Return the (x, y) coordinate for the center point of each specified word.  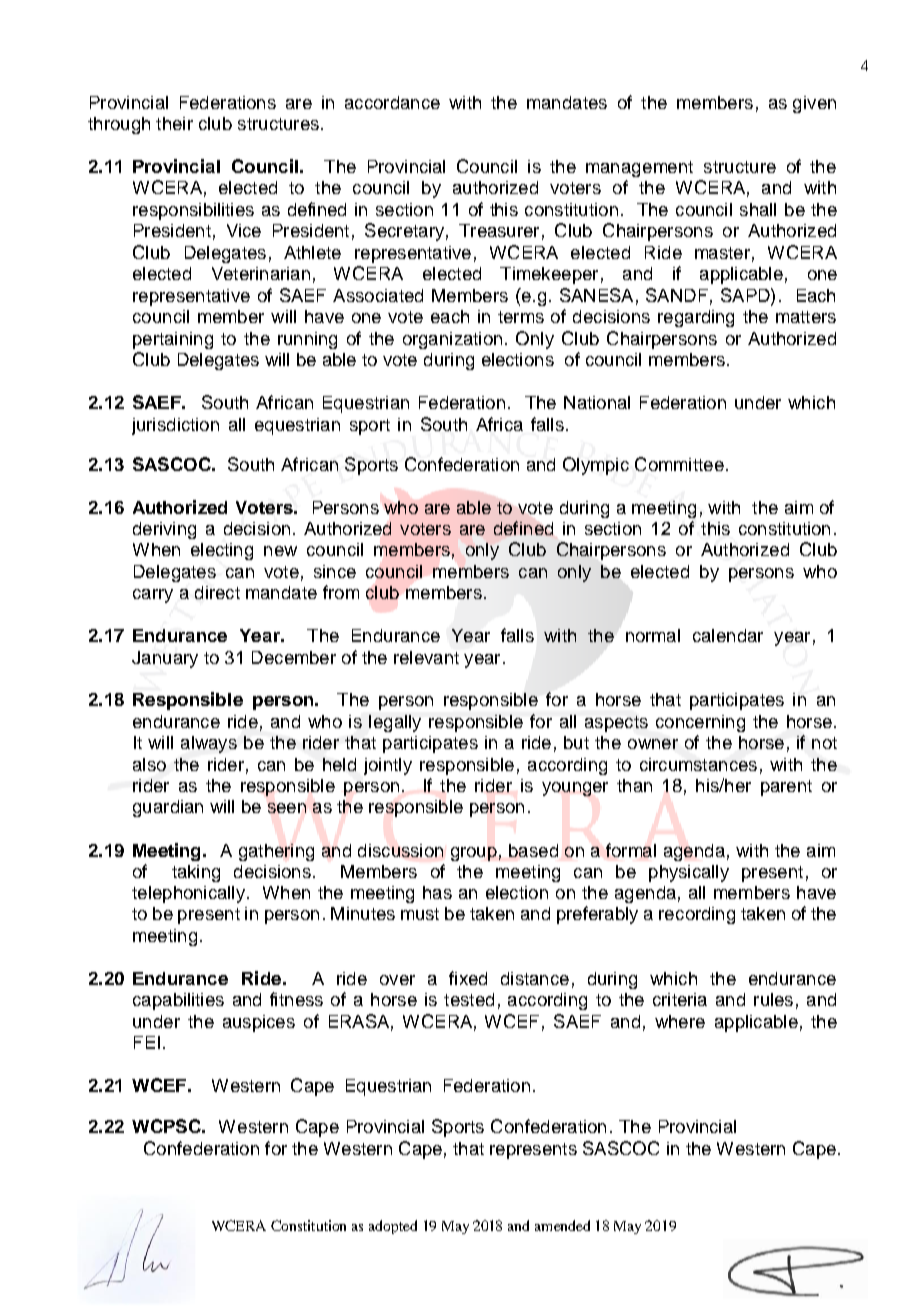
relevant (426, 657)
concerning (700, 723)
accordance (392, 102)
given (814, 104)
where (680, 1021)
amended (562, 1225)
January (165, 659)
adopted (393, 1227)
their (174, 123)
